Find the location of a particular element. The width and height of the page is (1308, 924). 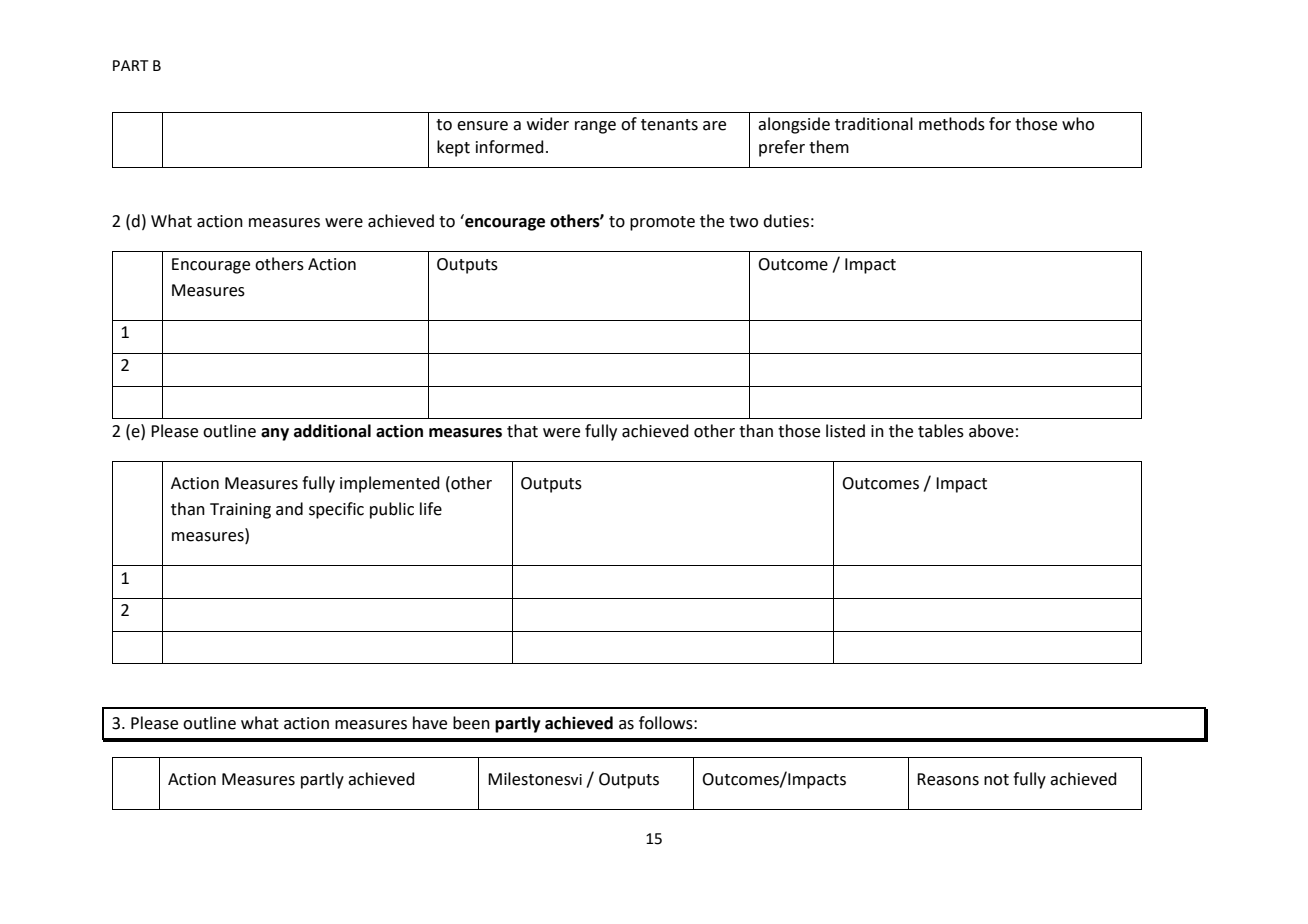

that is located at coordinates (522, 431).
